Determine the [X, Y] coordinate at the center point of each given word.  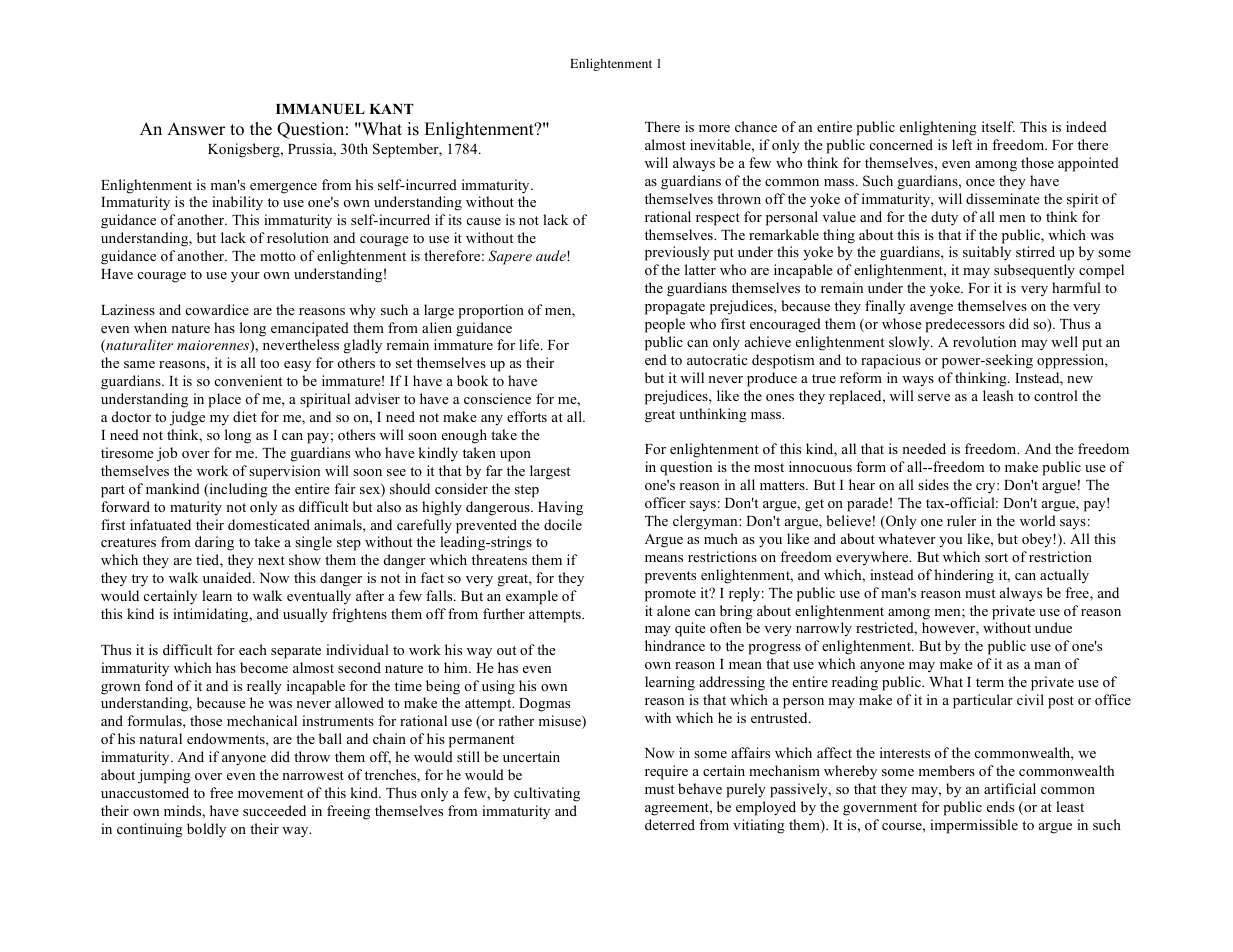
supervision [284, 472]
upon [515, 456]
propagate [675, 308]
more [714, 128]
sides [933, 484]
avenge [931, 309]
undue [1053, 627]
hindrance [675, 645]
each [253, 649]
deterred [670, 824]
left [962, 144]
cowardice [217, 309]
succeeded [274, 810]
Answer [196, 129]
